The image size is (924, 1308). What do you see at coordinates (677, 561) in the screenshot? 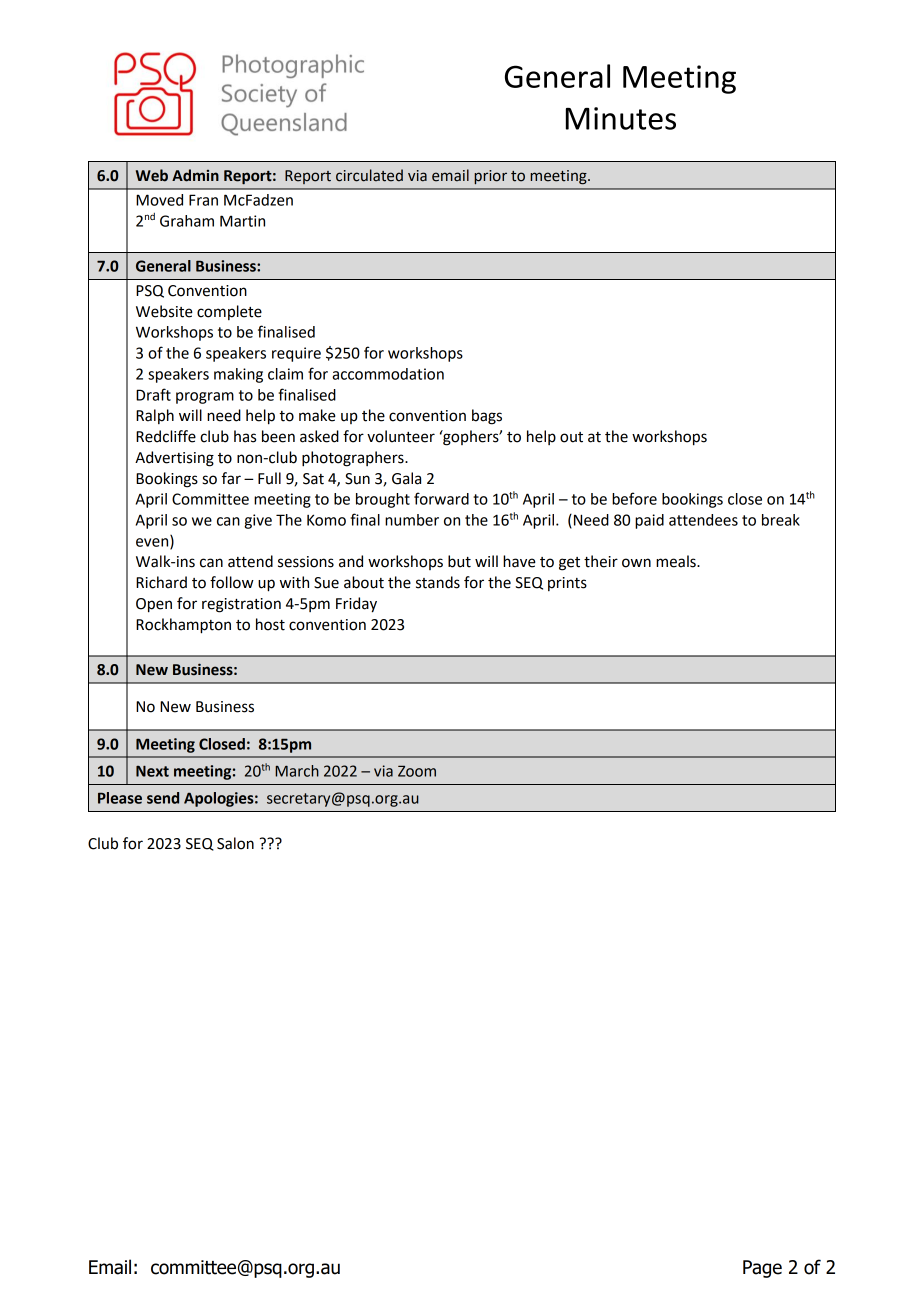
I see `meals` at bounding box center [677, 561].
